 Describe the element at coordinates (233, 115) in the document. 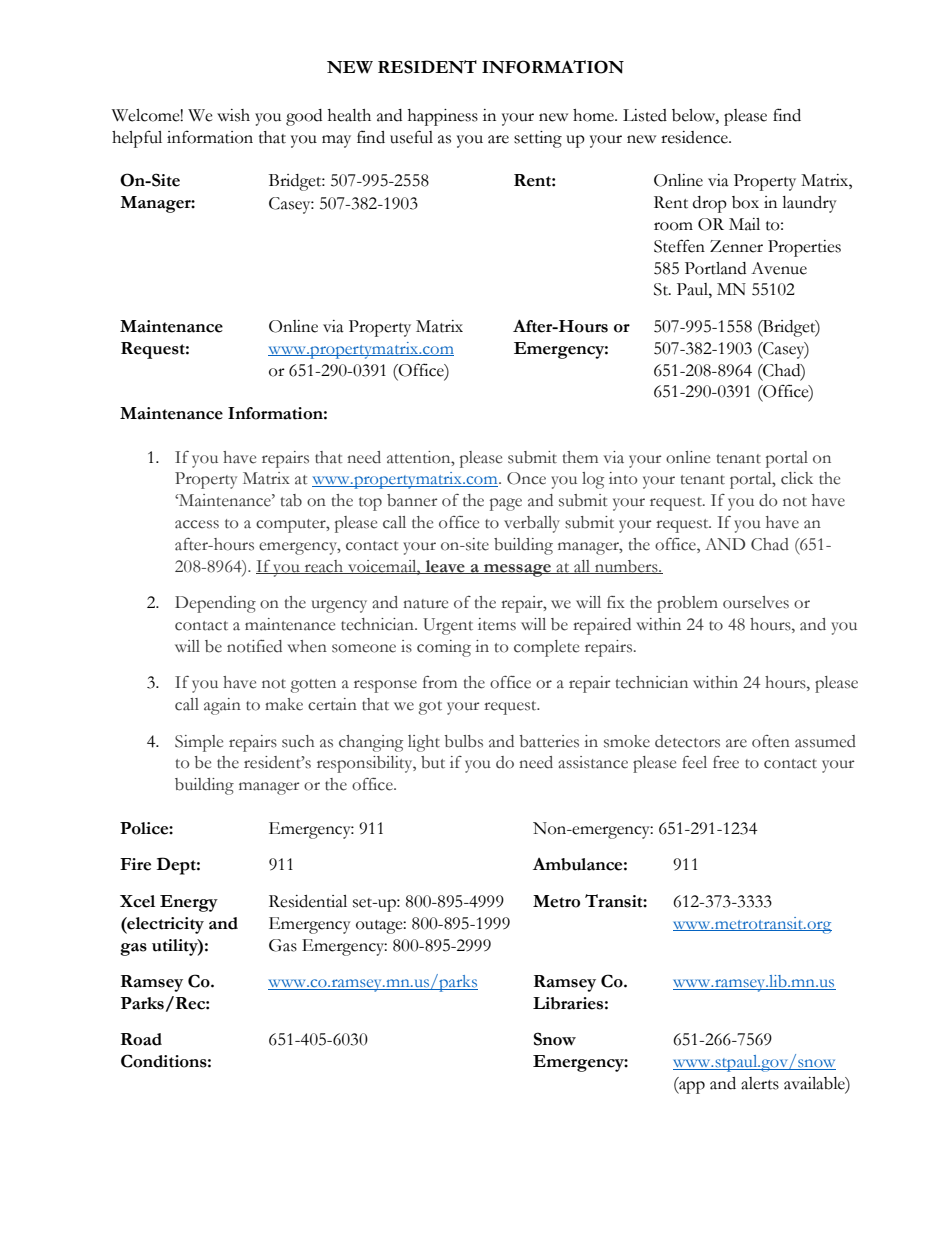

I see `wish` at that location.
